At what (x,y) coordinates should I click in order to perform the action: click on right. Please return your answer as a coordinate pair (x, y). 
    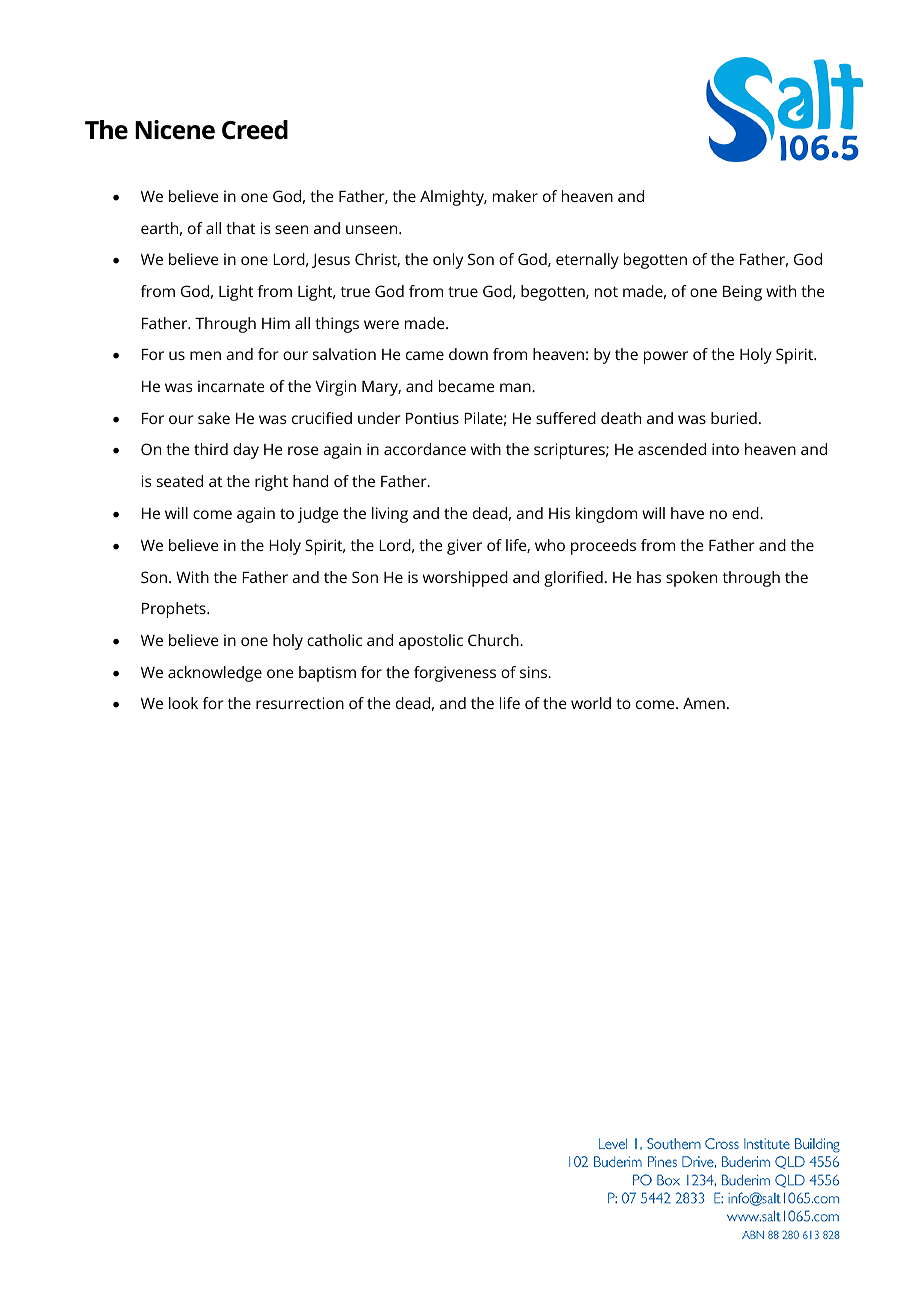
    Looking at the image, I should click on (271, 483).
